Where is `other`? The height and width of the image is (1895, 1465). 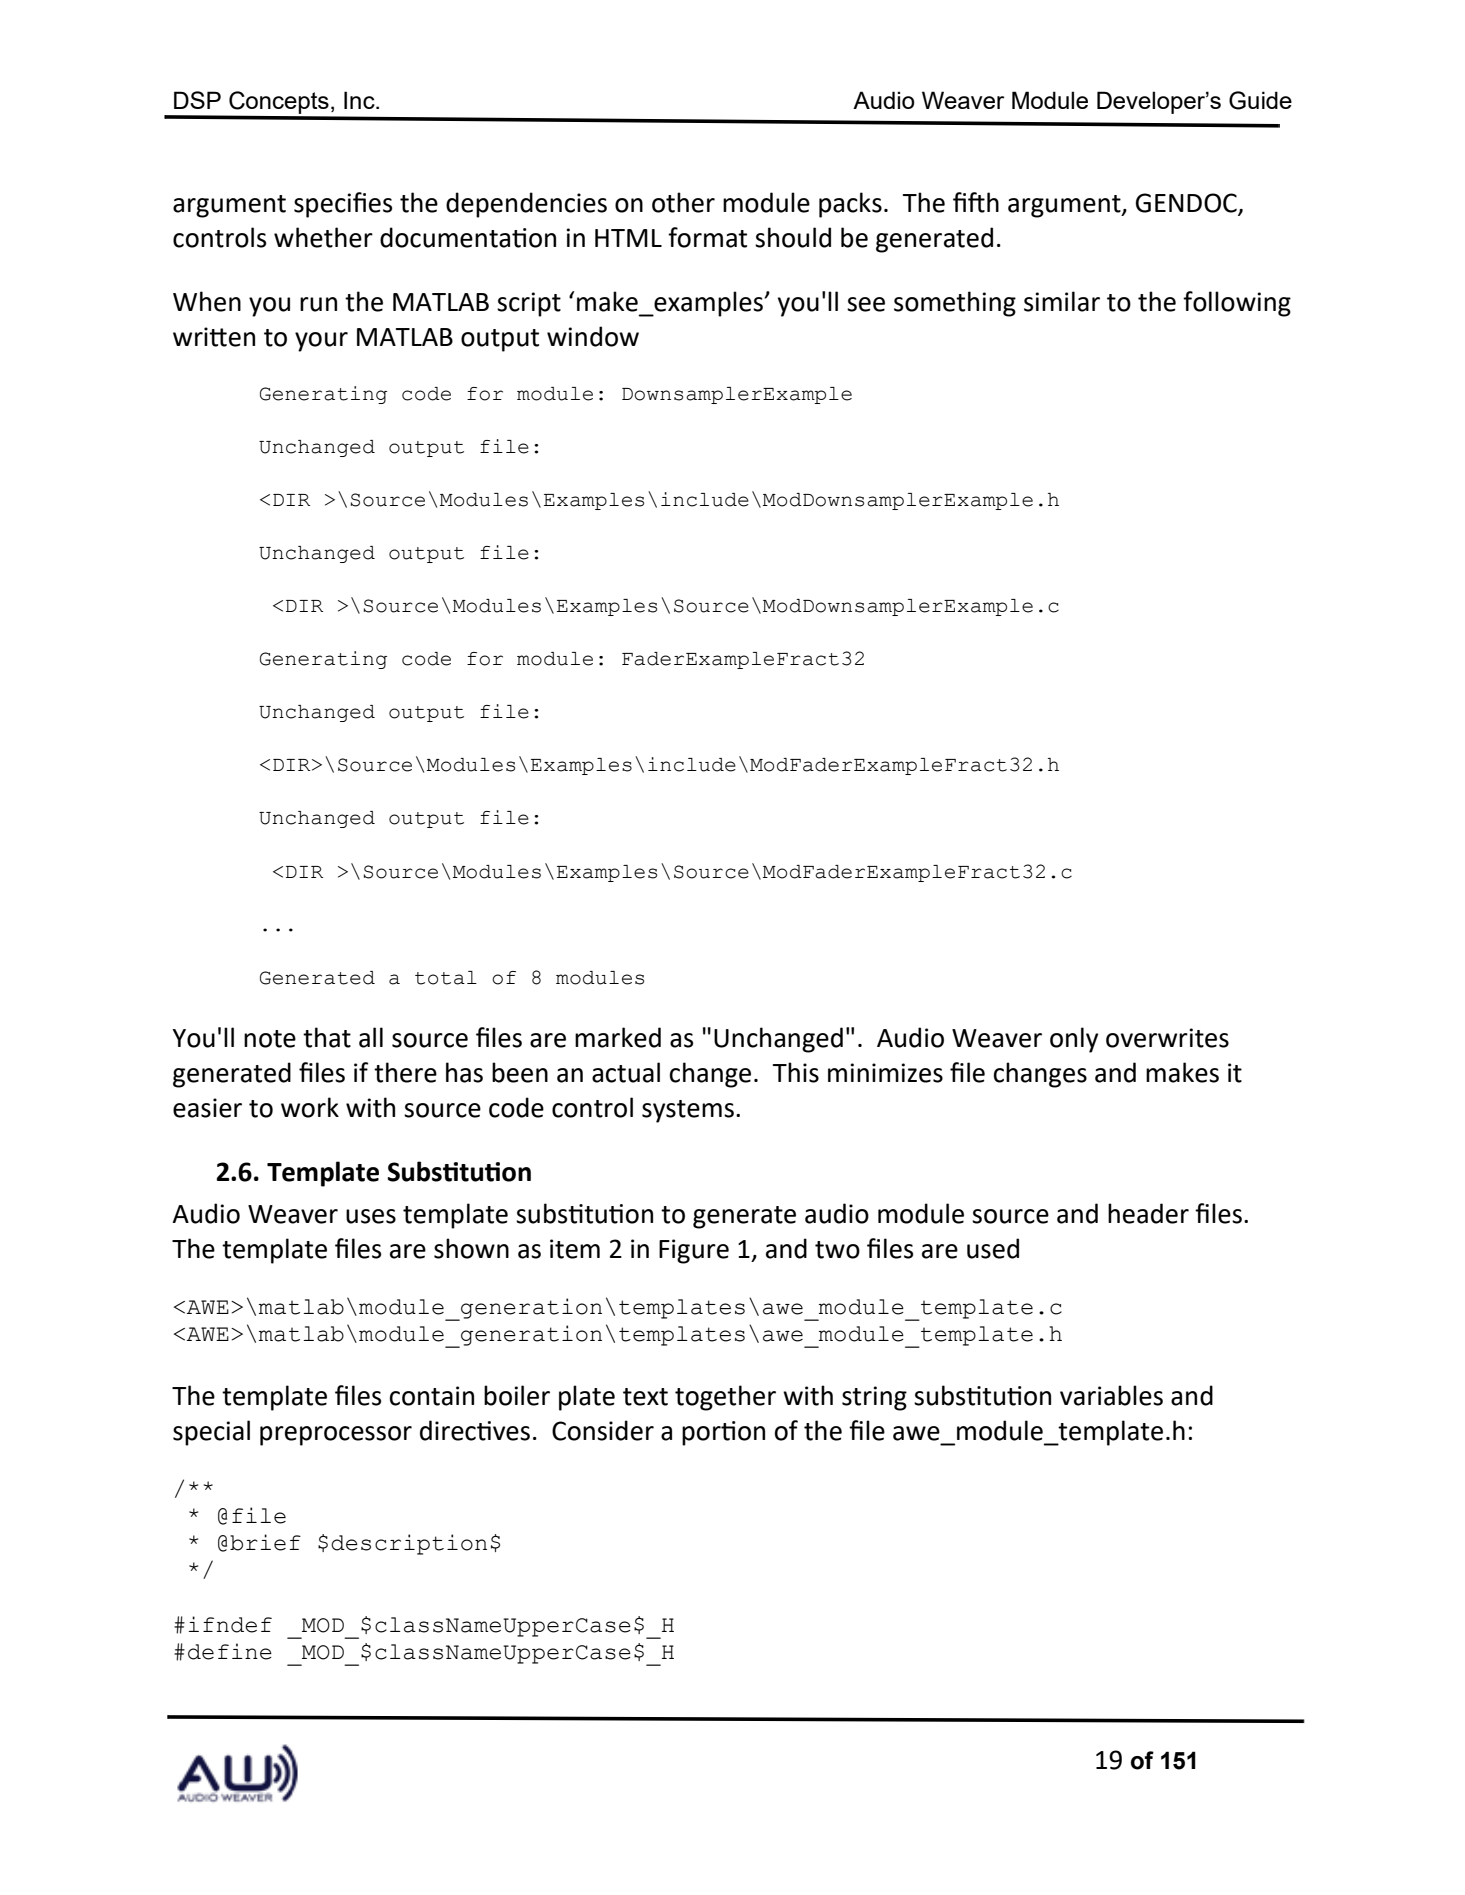 other is located at coordinates (683, 202).
